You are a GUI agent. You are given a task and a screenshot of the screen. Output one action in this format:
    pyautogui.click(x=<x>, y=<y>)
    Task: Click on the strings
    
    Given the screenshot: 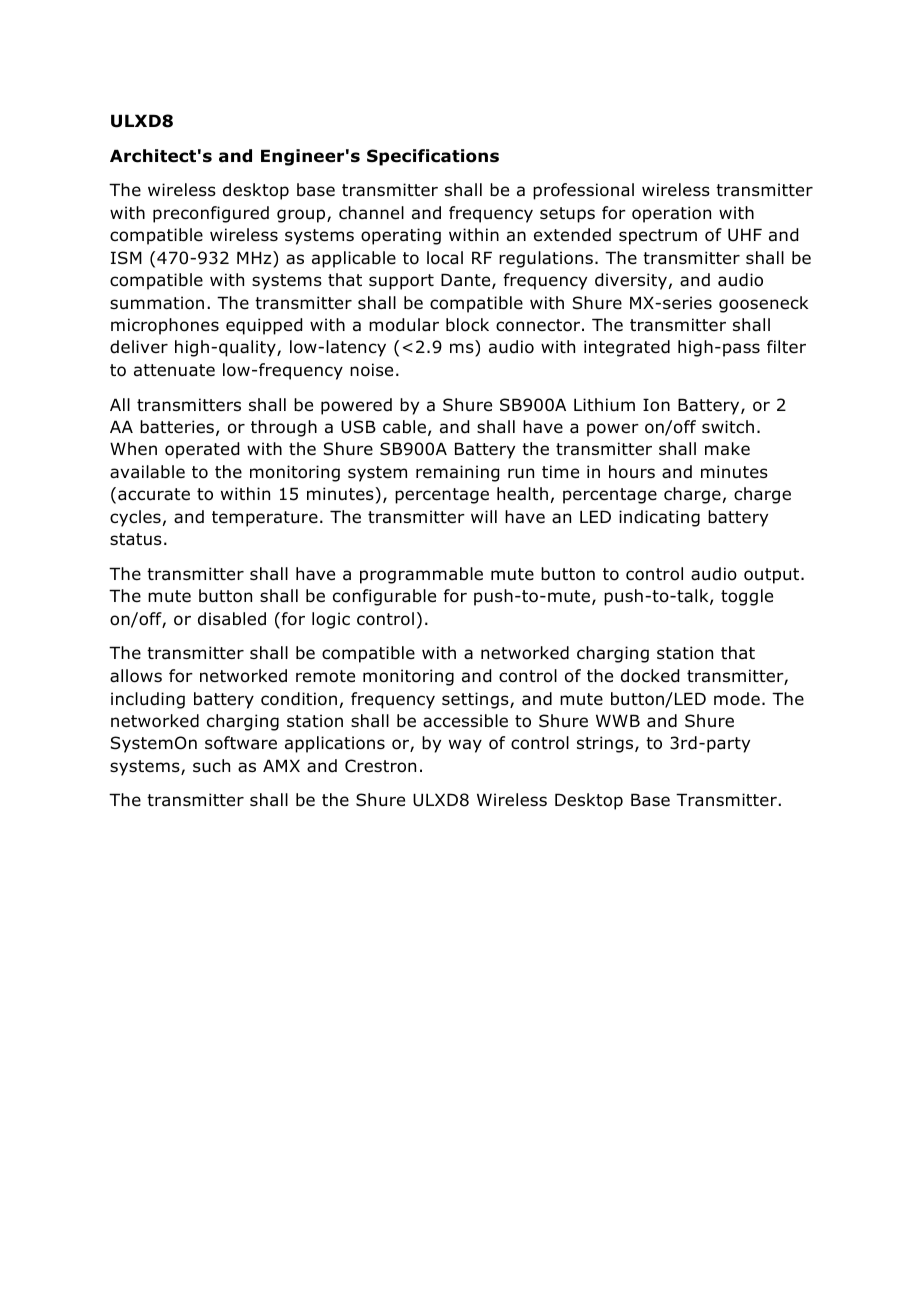 What is the action you would take?
    pyautogui.click(x=606, y=744)
